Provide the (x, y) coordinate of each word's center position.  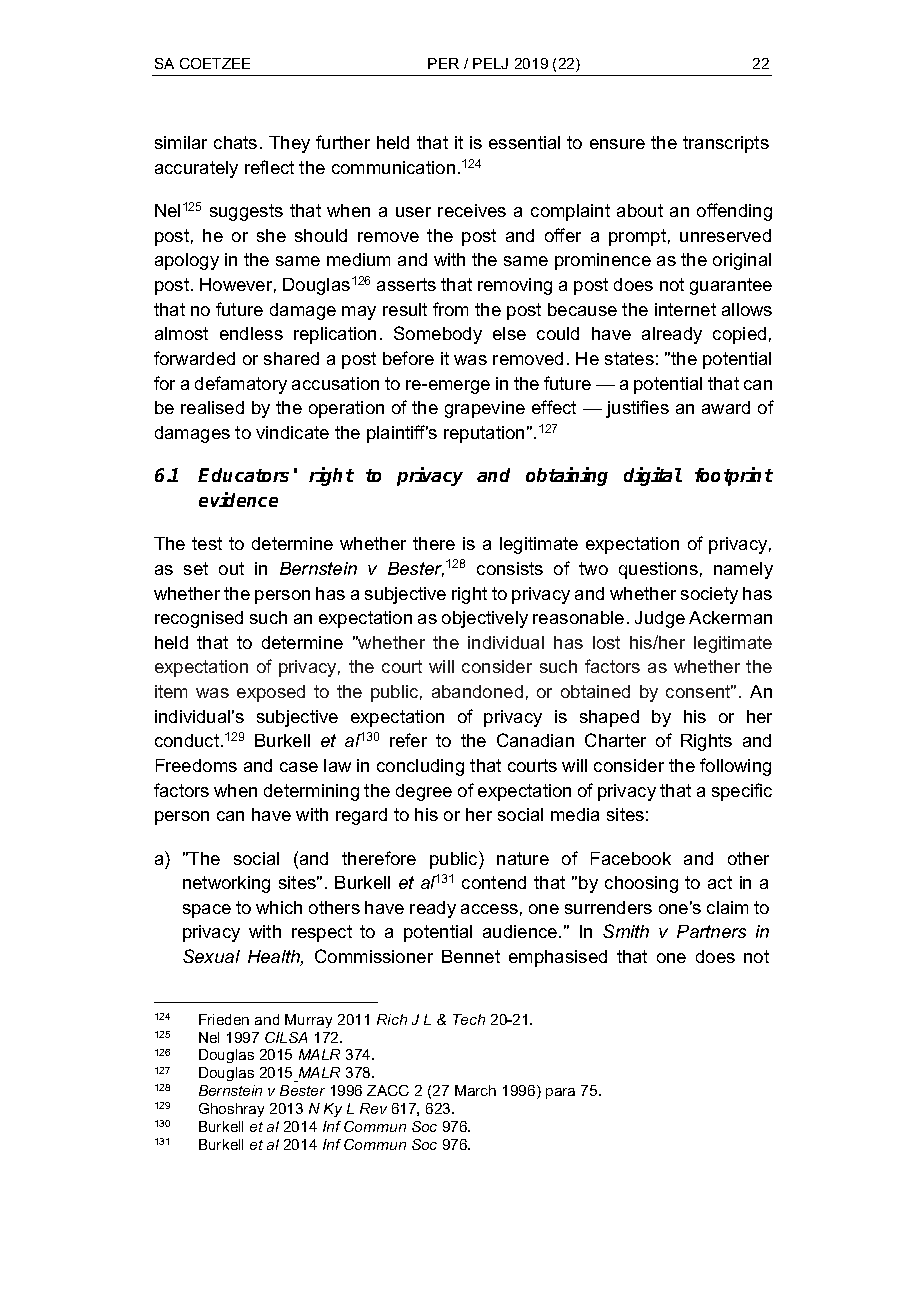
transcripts (726, 144)
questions (658, 570)
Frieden (224, 1019)
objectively (485, 619)
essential (524, 142)
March (475, 1090)
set (196, 568)
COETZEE (215, 63)
